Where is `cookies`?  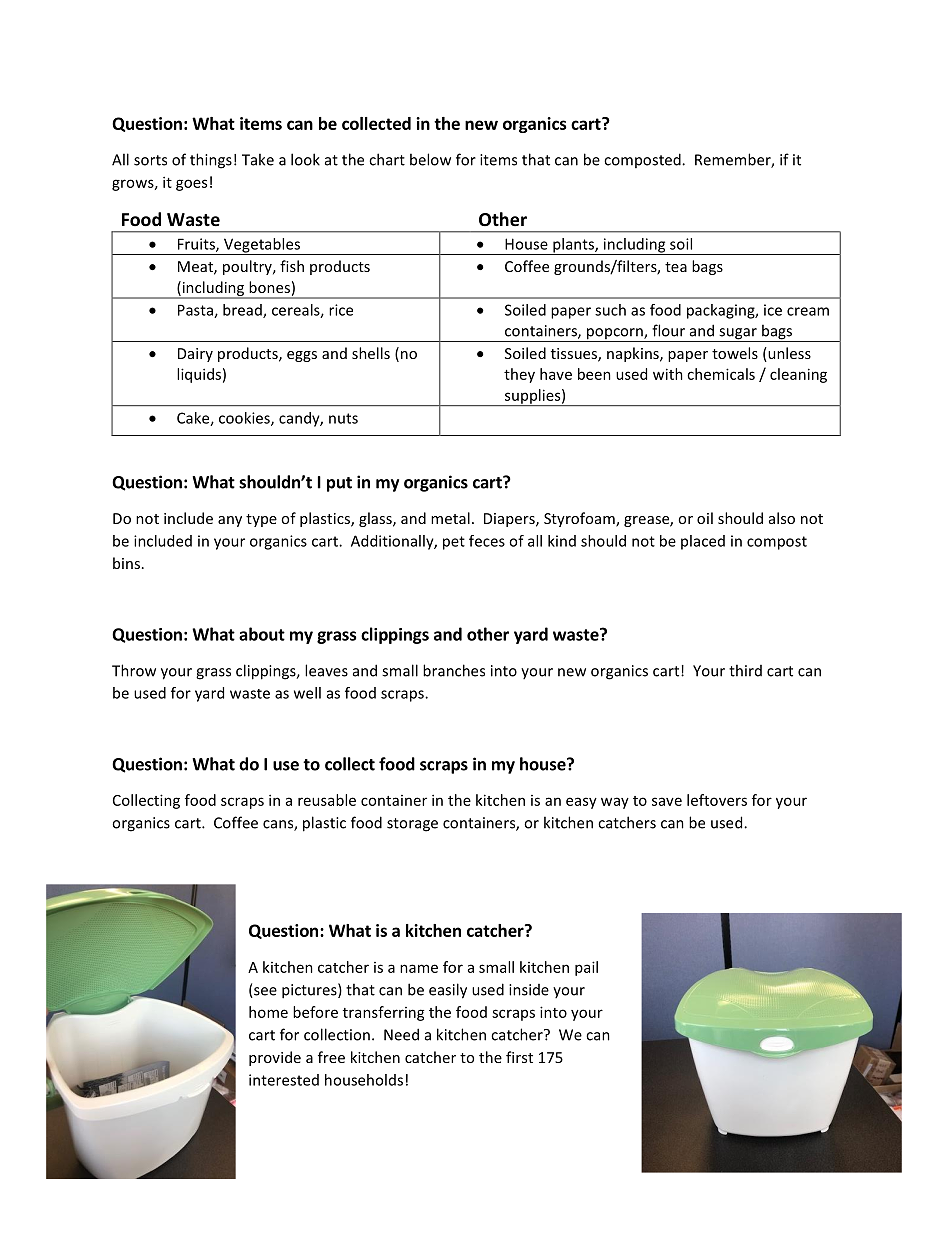 cookies is located at coordinates (245, 419).
